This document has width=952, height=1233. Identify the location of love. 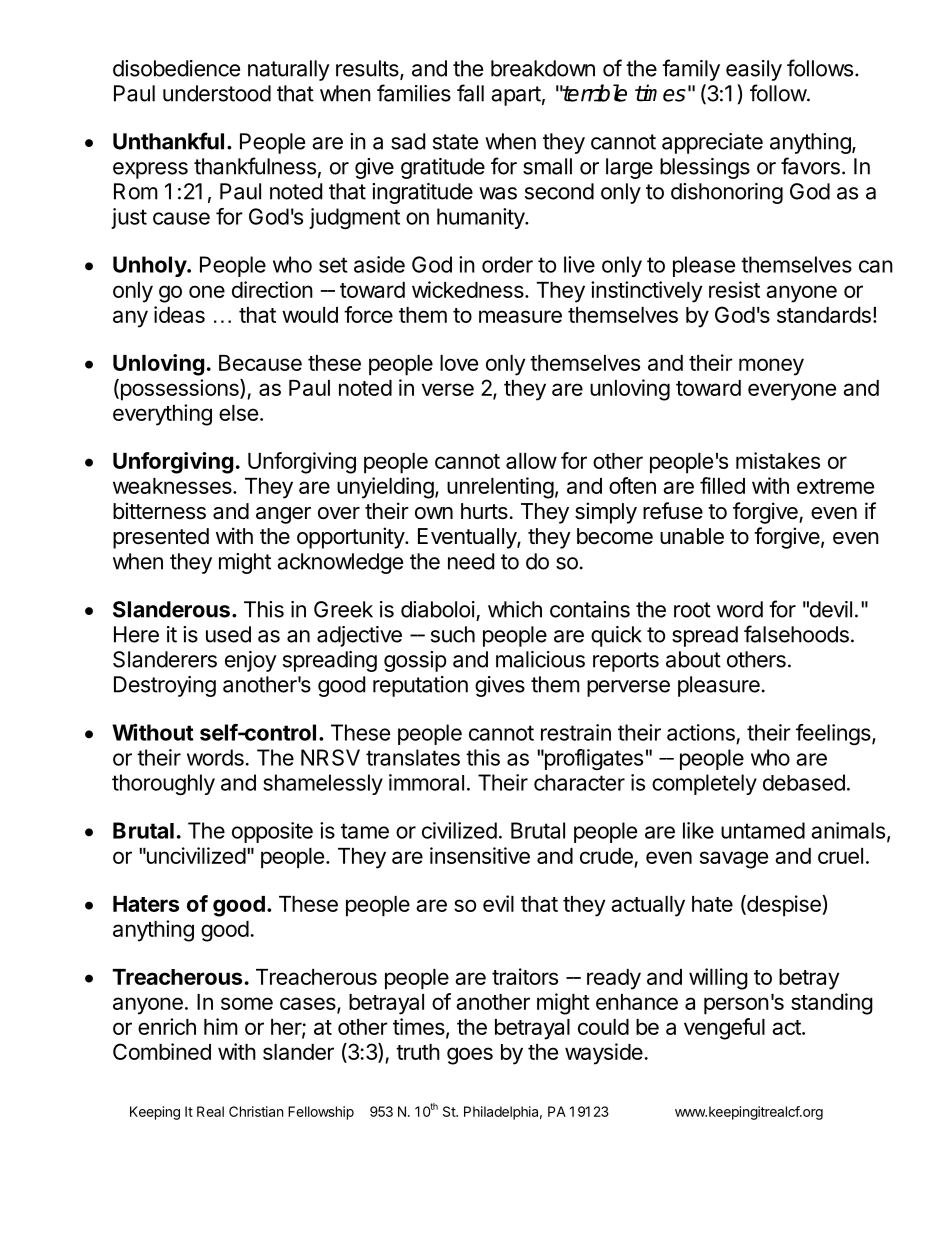
(459, 363).
